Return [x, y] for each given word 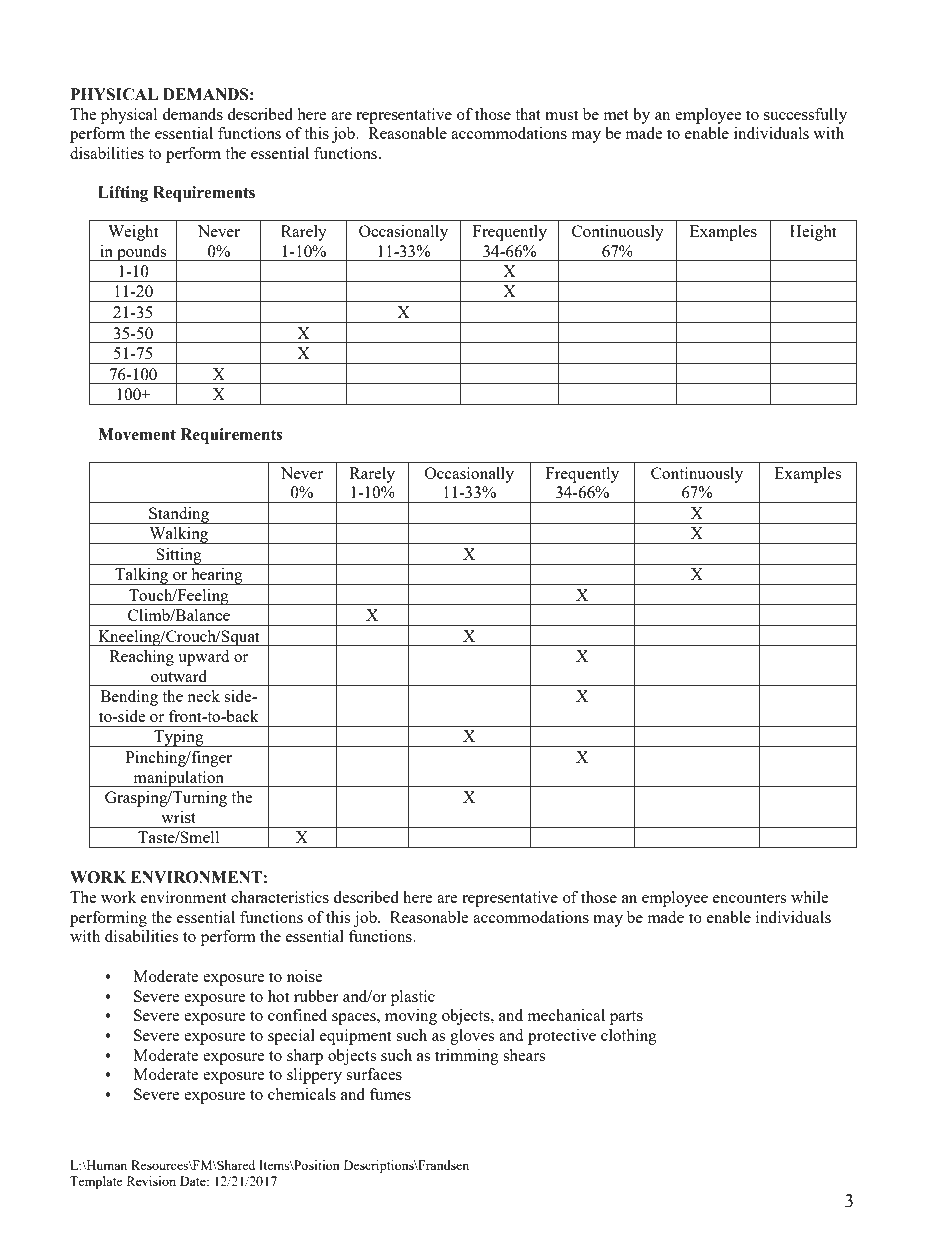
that [528, 114]
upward [203, 658]
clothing [629, 1037]
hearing [217, 576]
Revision [151, 1181]
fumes [390, 1094]
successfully [805, 116]
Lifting [123, 194]
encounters [749, 898]
